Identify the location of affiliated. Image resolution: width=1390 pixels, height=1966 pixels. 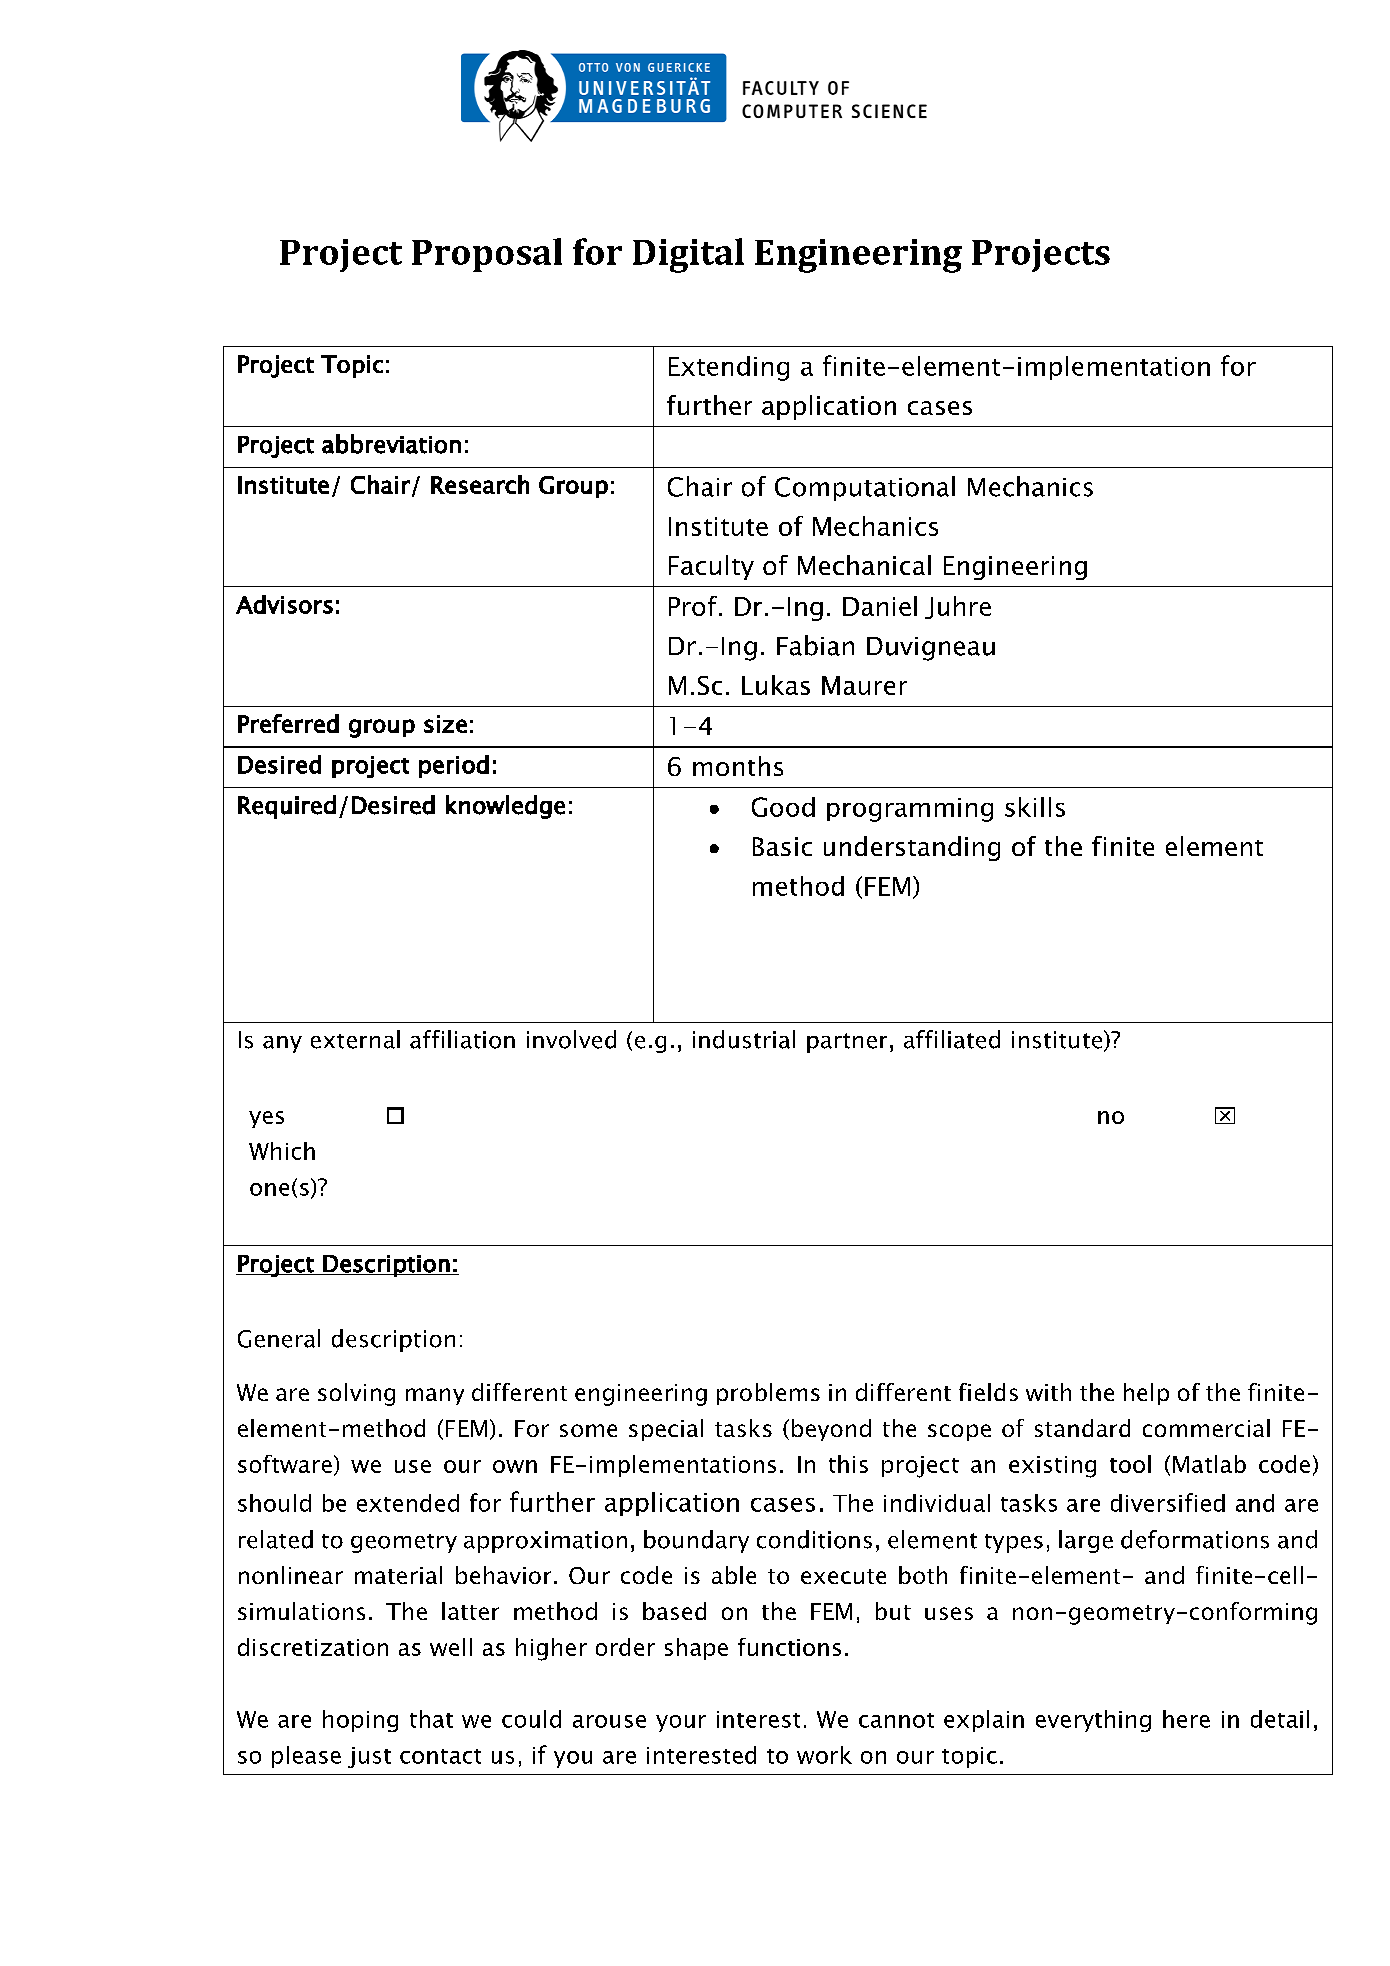
(952, 1039).
